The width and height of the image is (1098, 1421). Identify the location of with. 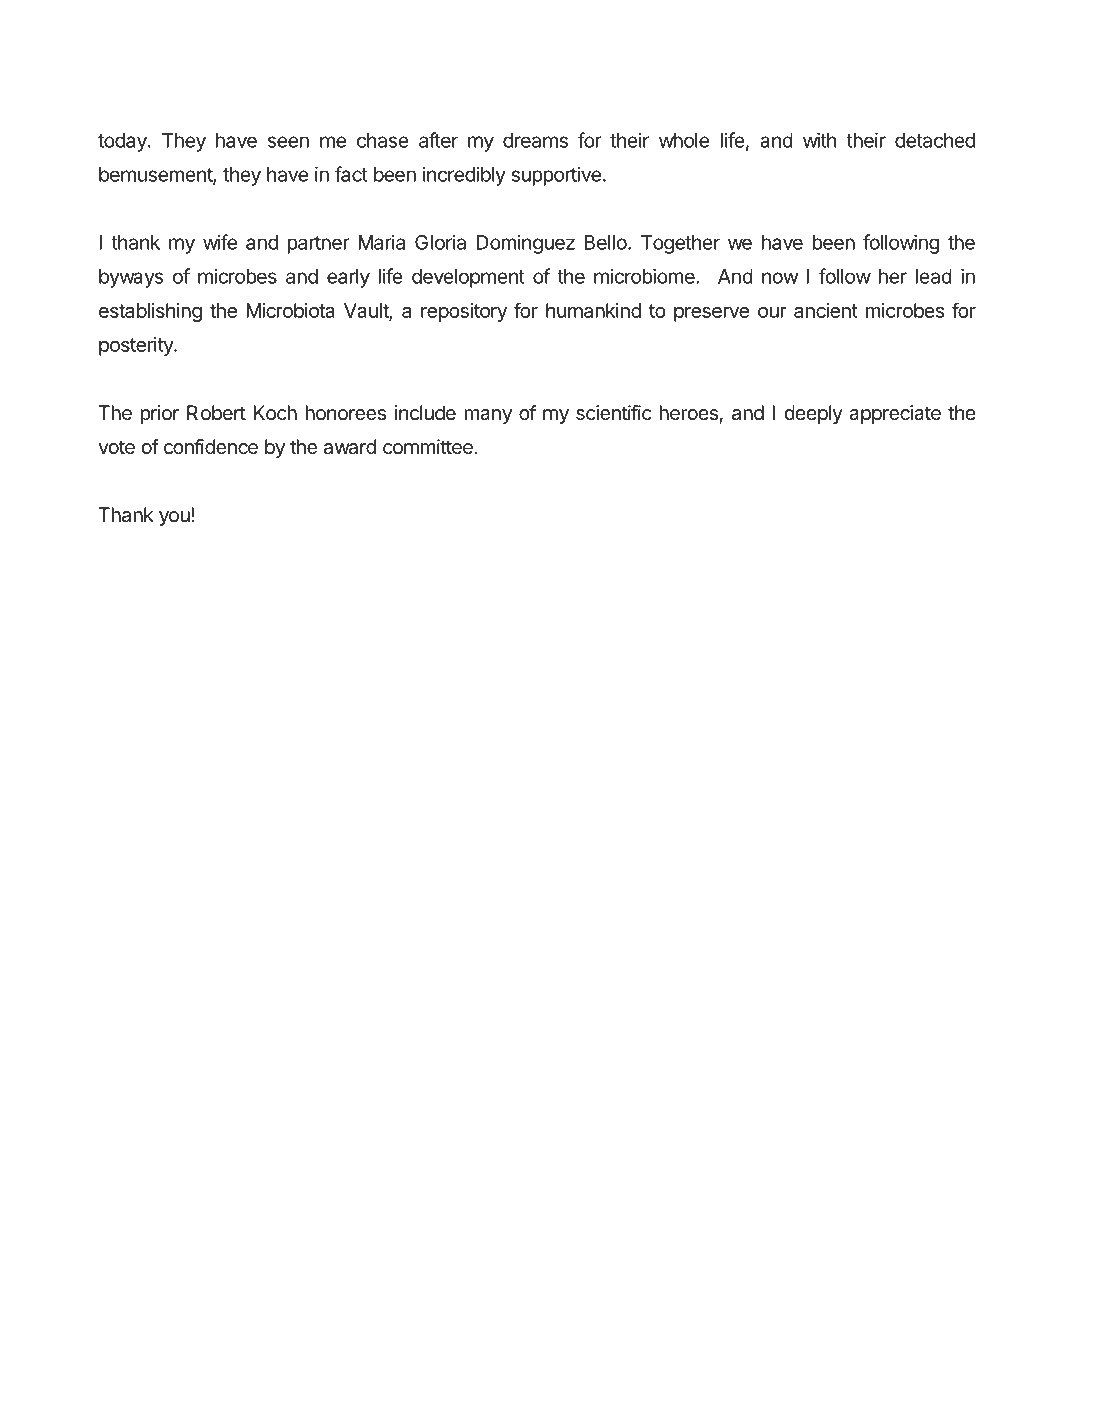
(819, 140).
